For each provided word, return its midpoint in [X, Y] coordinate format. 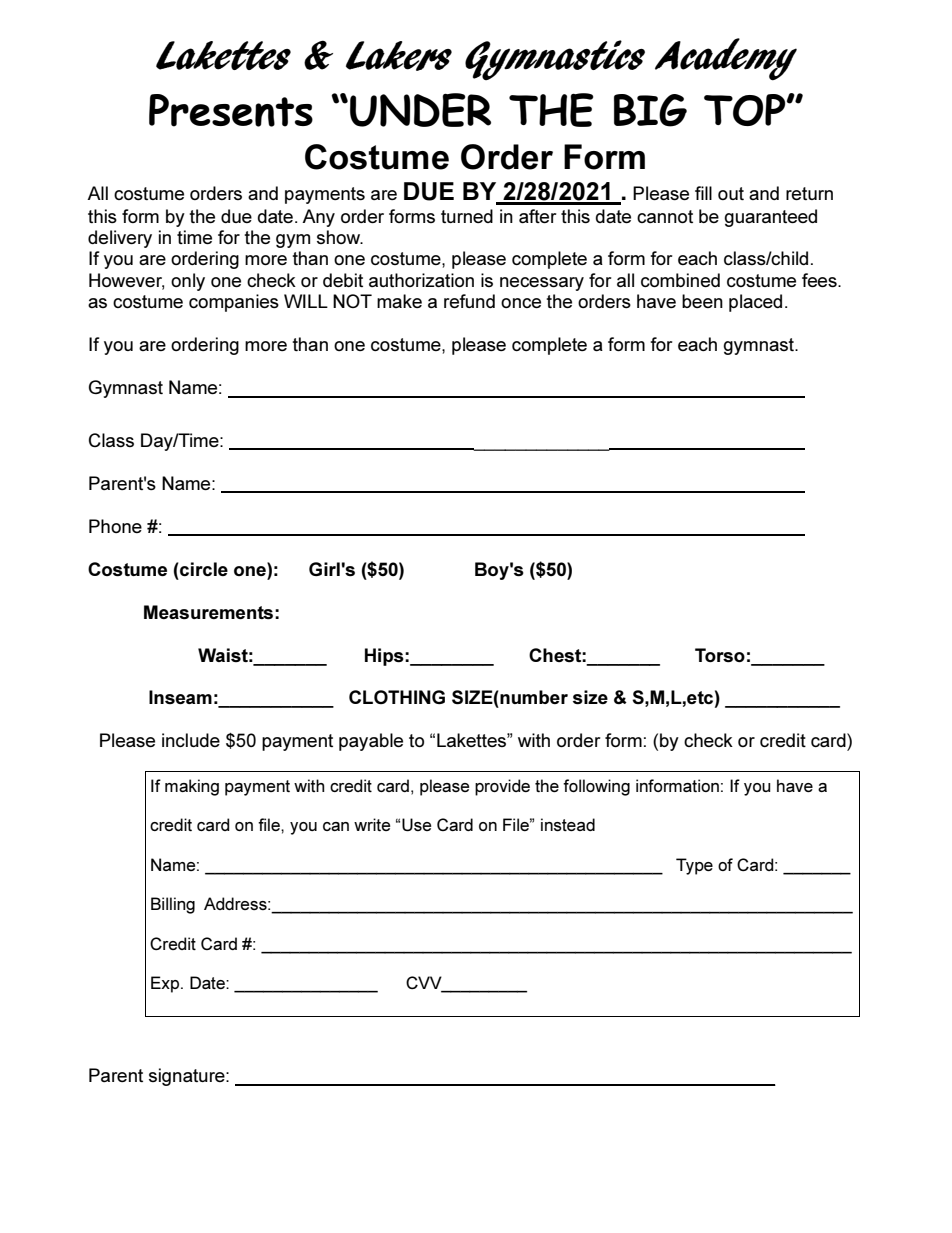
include [191, 740]
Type [694, 866]
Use [416, 824]
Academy [726, 59]
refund [469, 301]
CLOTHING [397, 697]
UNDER [420, 110]
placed [755, 303]
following [596, 787]
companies [234, 303]
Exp [166, 984]
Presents [231, 110]
